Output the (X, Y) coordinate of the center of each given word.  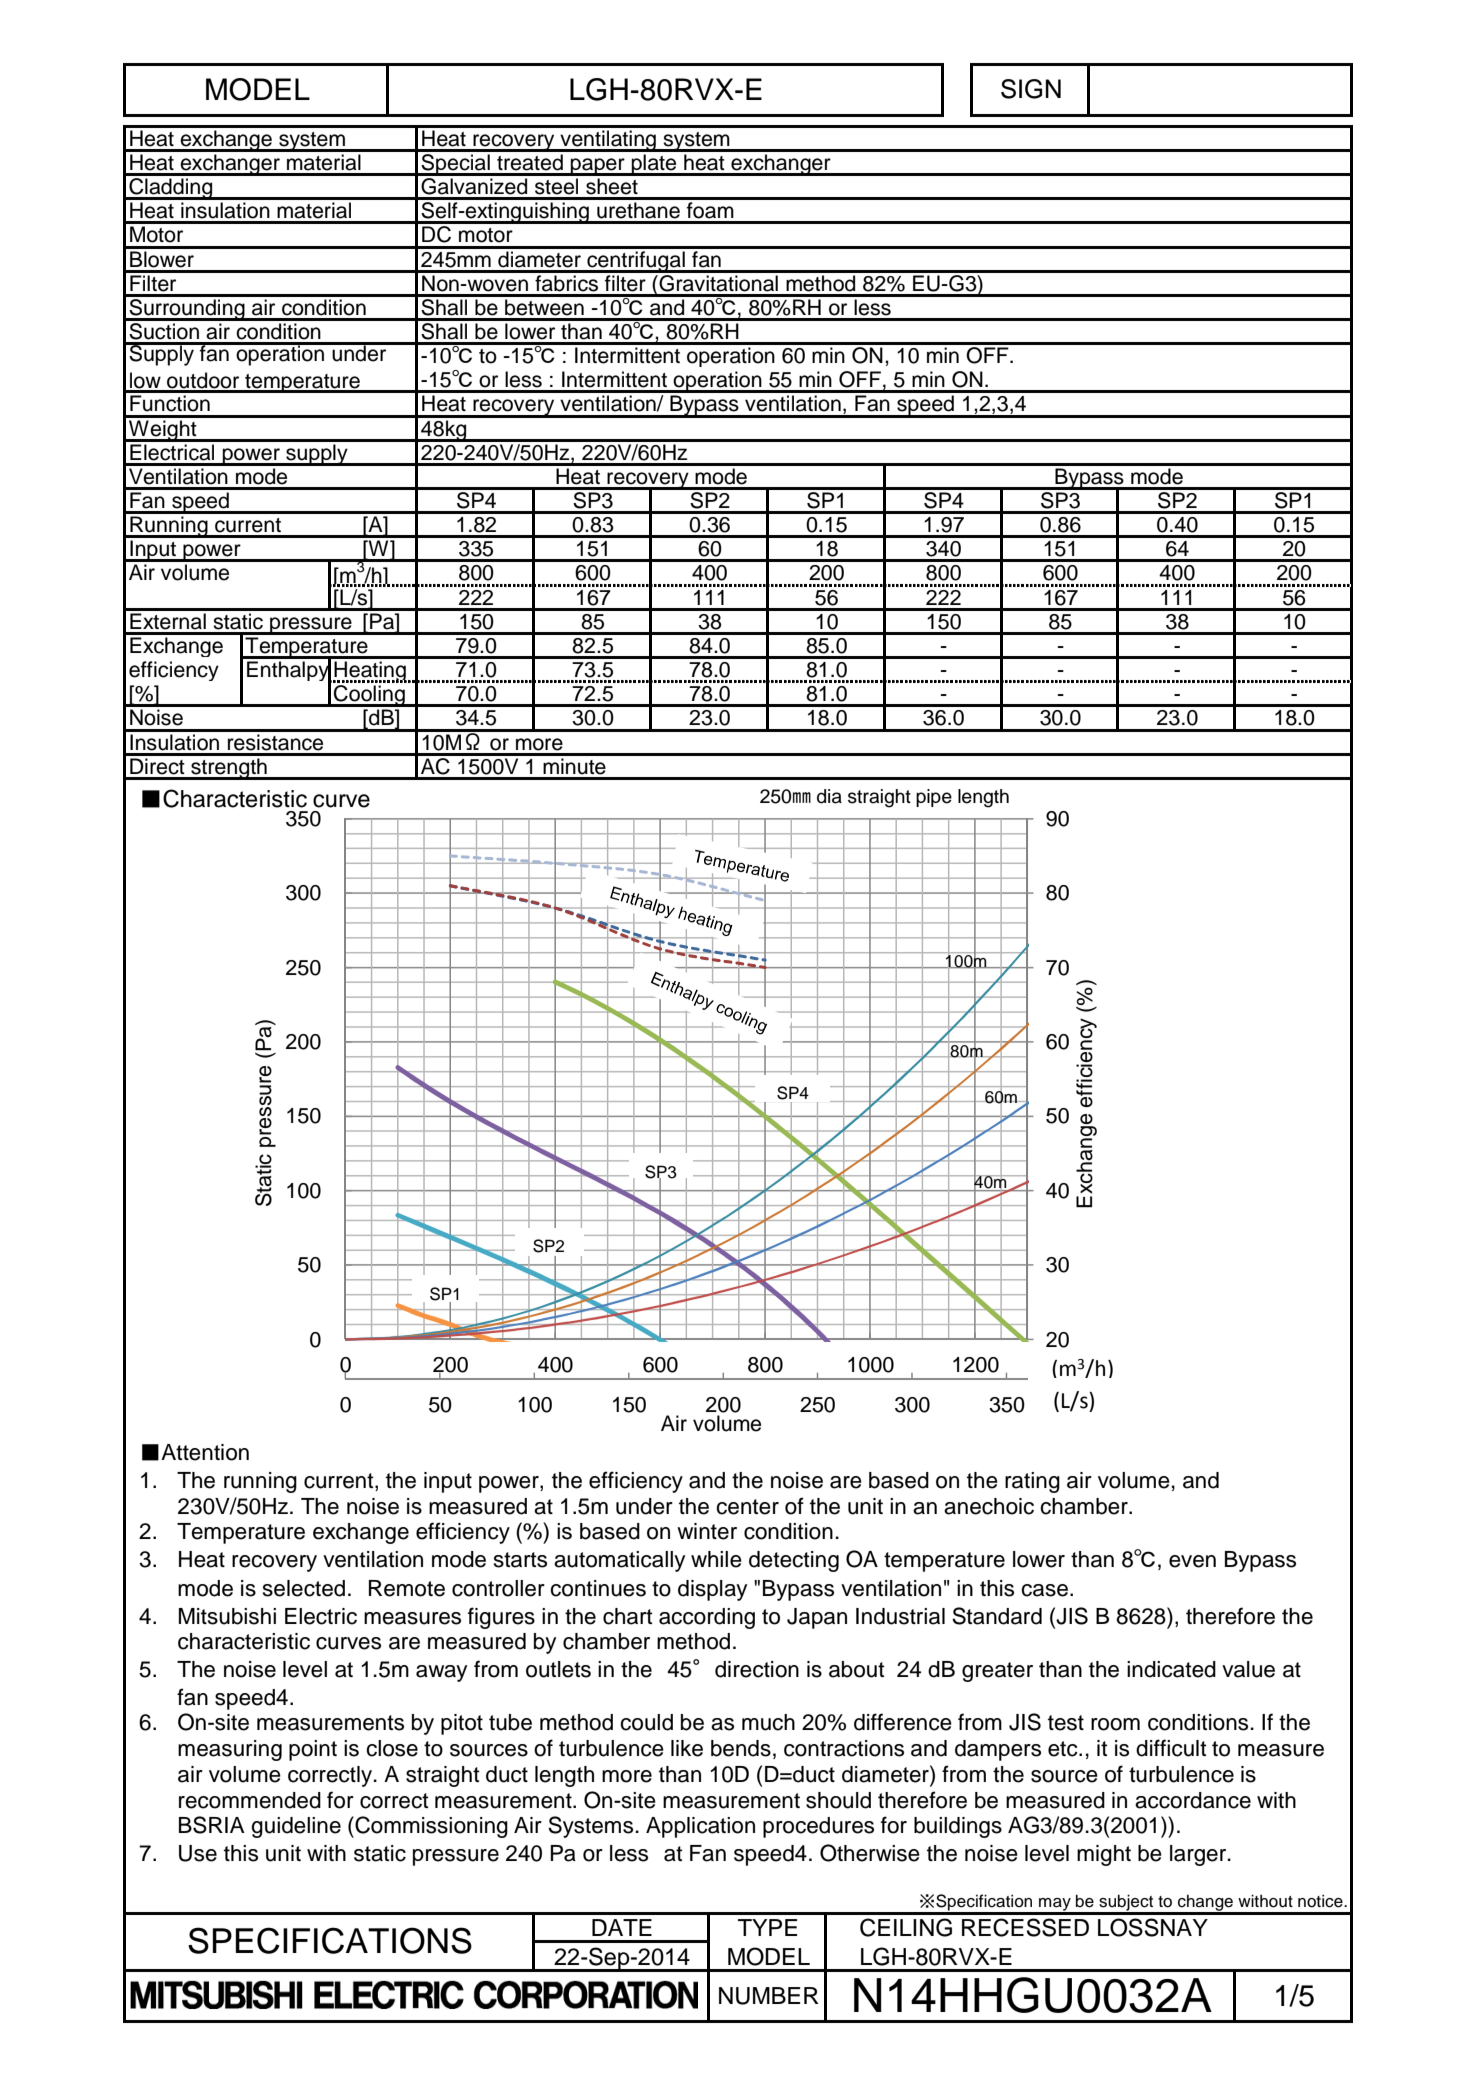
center (747, 1507)
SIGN (1031, 89)
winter (707, 1531)
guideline (296, 1827)
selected (304, 1588)
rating (1032, 1482)
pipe (934, 798)
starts (520, 1560)
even (1192, 1561)
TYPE (767, 1927)
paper (598, 167)
